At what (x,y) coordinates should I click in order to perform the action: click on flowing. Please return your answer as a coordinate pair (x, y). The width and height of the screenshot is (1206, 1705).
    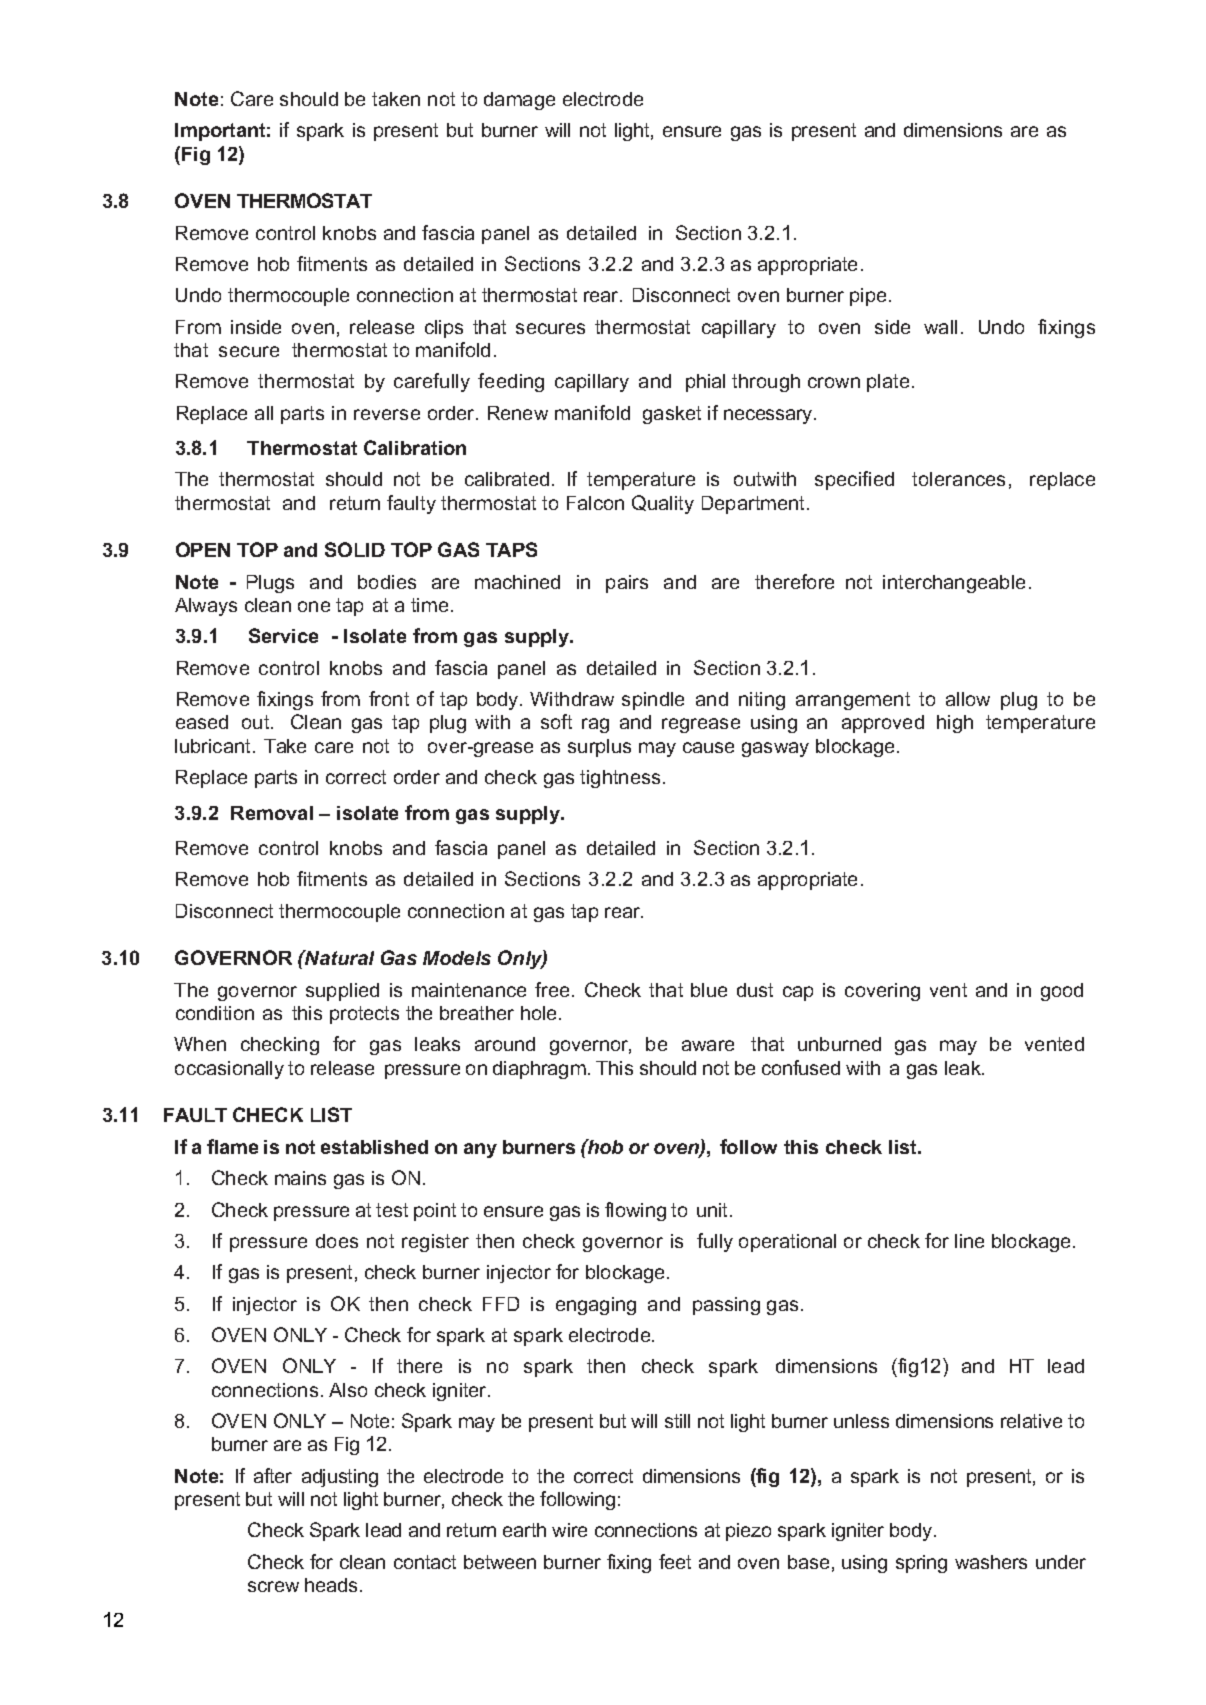
    Looking at the image, I should click on (635, 1211).
